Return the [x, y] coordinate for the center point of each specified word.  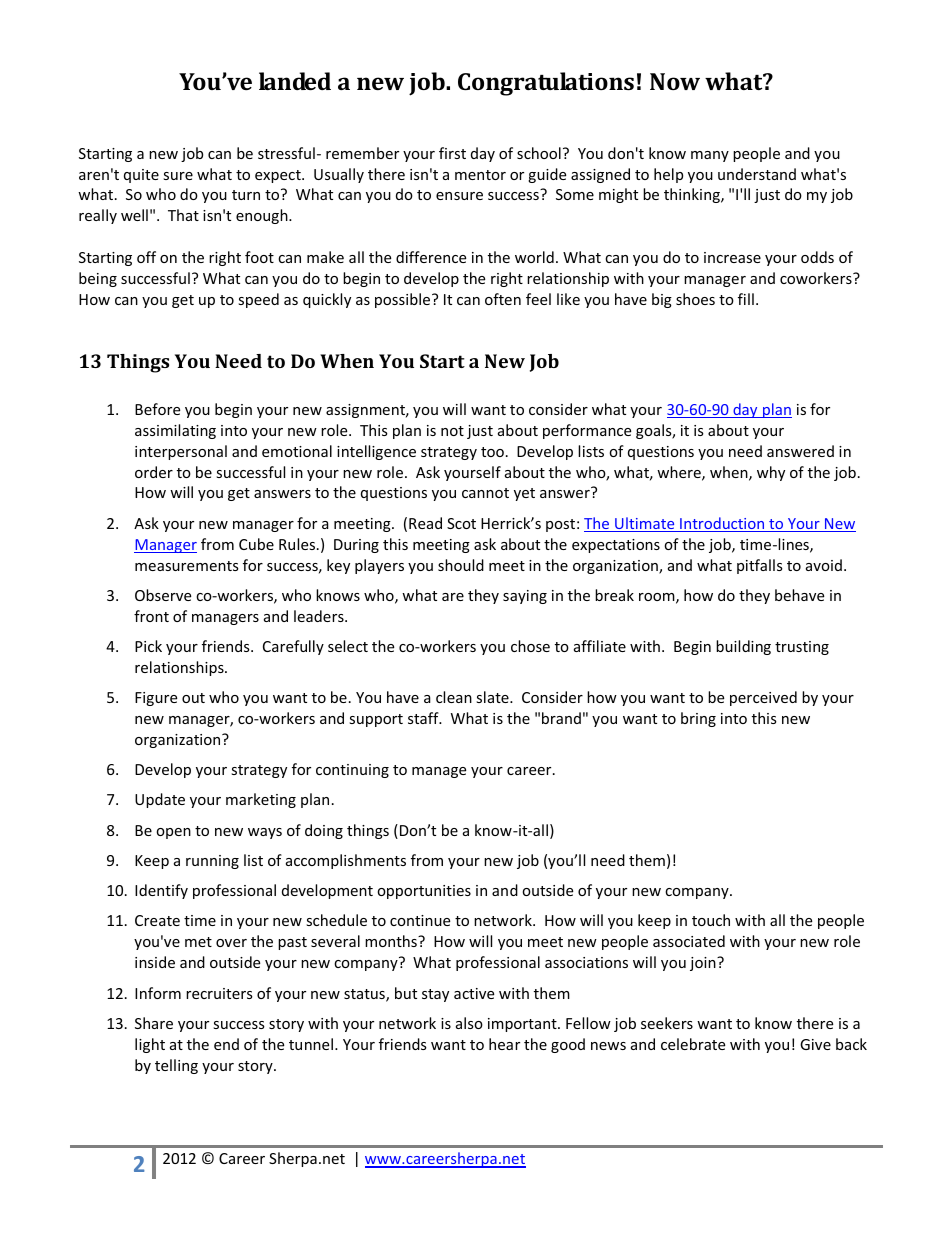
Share [154, 1023]
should [461, 565]
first [452, 153]
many [710, 156]
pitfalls [760, 566]
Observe [163, 595]
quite [141, 176]
